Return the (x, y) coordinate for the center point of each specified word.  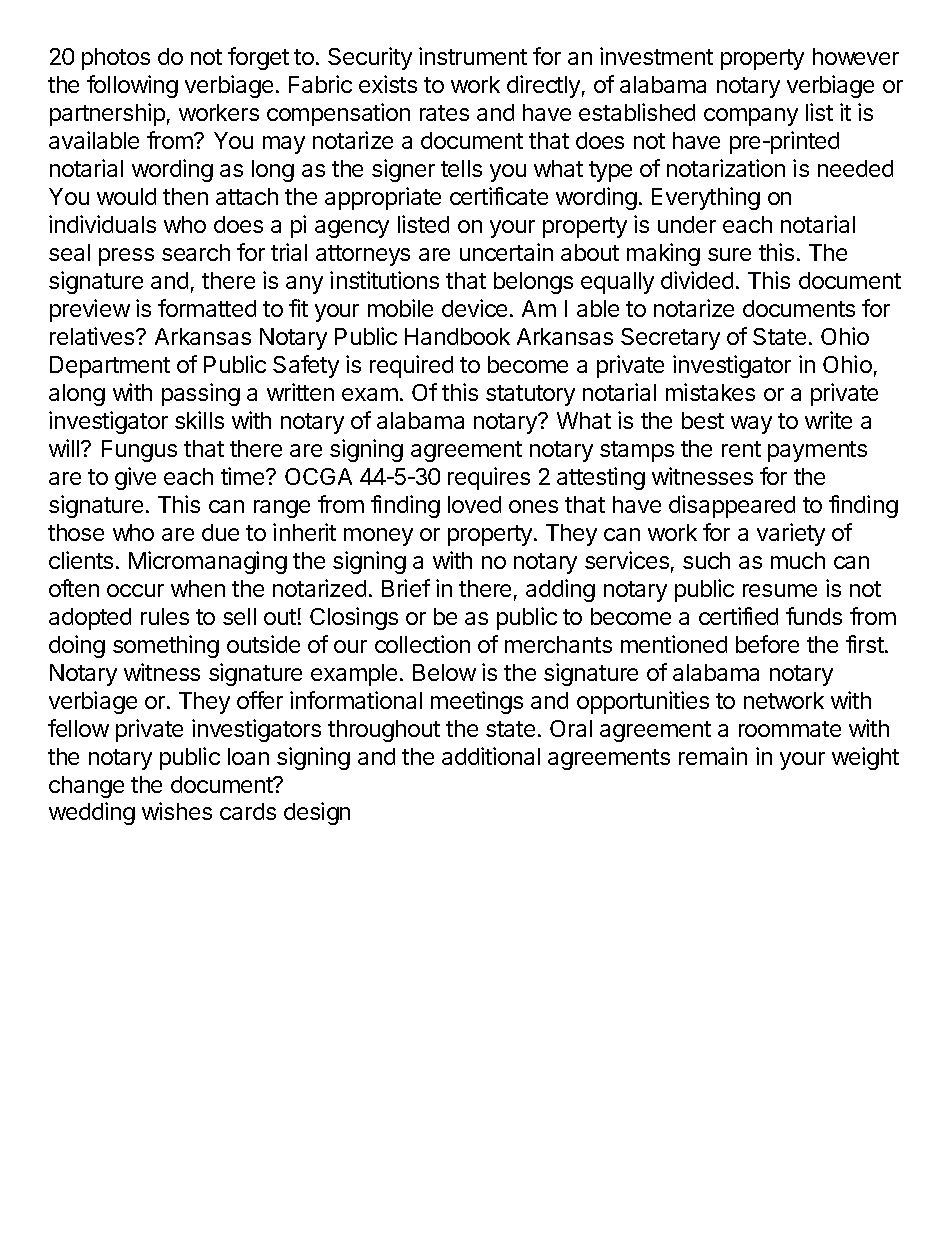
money (378, 537)
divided (697, 280)
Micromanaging (208, 562)
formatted (207, 308)
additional (491, 756)
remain (713, 756)
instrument (473, 56)
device (474, 308)
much (798, 560)
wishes (177, 811)
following (132, 86)
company (751, 117)
